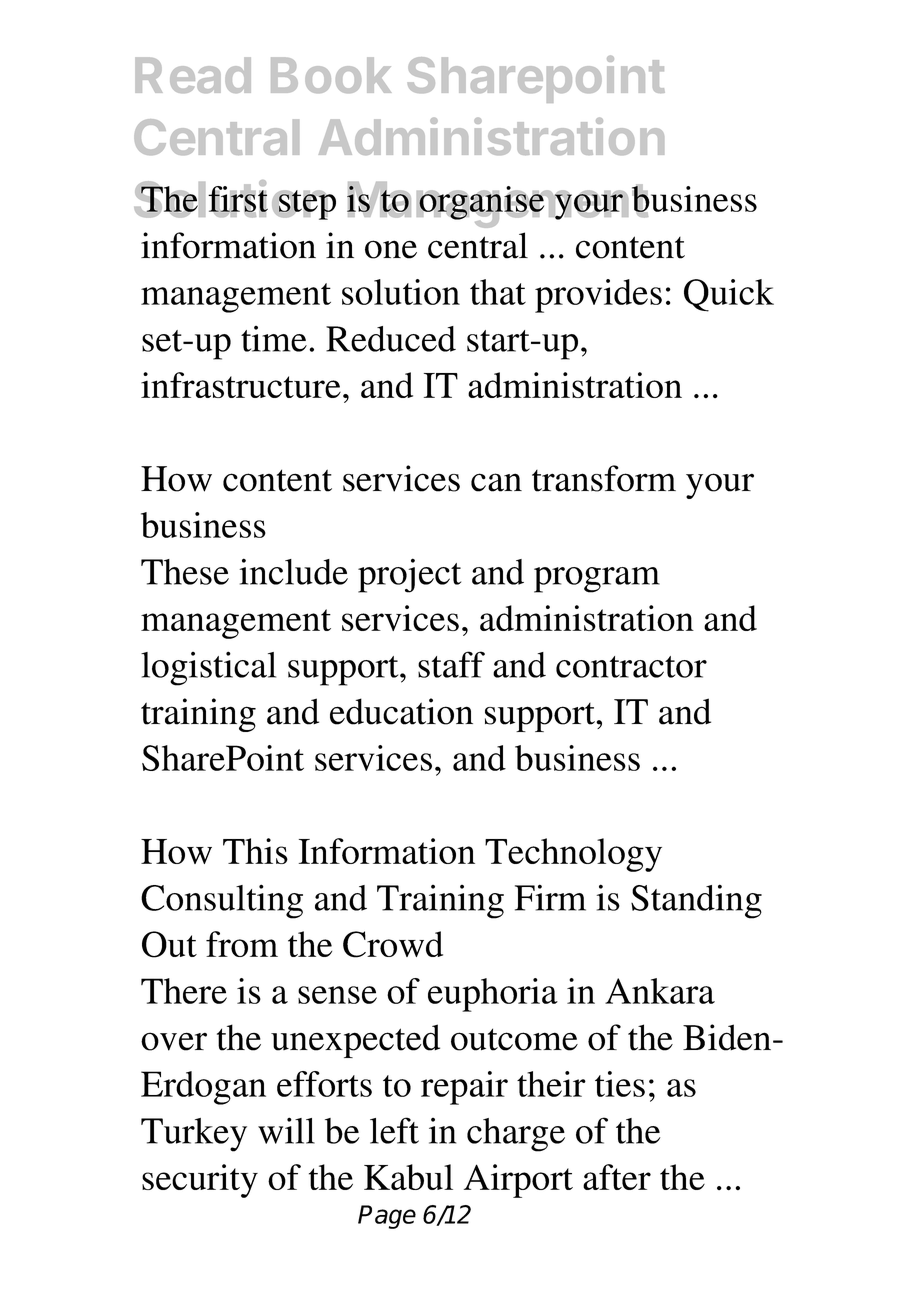  What do you see at coordinates (331, 75) in the screenshot?
I see `Book` at bounding box center [331, 75].
